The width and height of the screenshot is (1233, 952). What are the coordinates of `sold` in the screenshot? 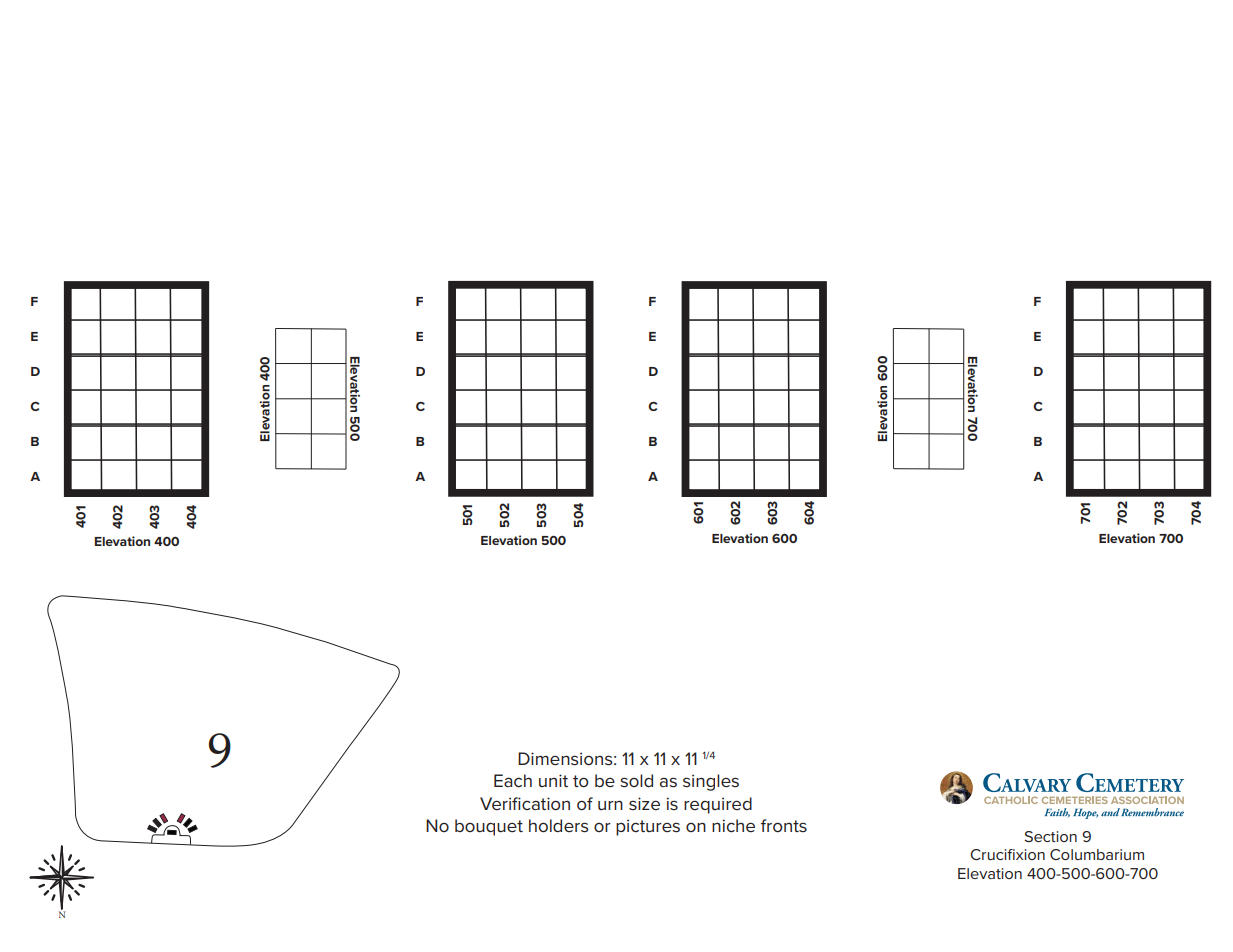 It's located at (636, 781).
